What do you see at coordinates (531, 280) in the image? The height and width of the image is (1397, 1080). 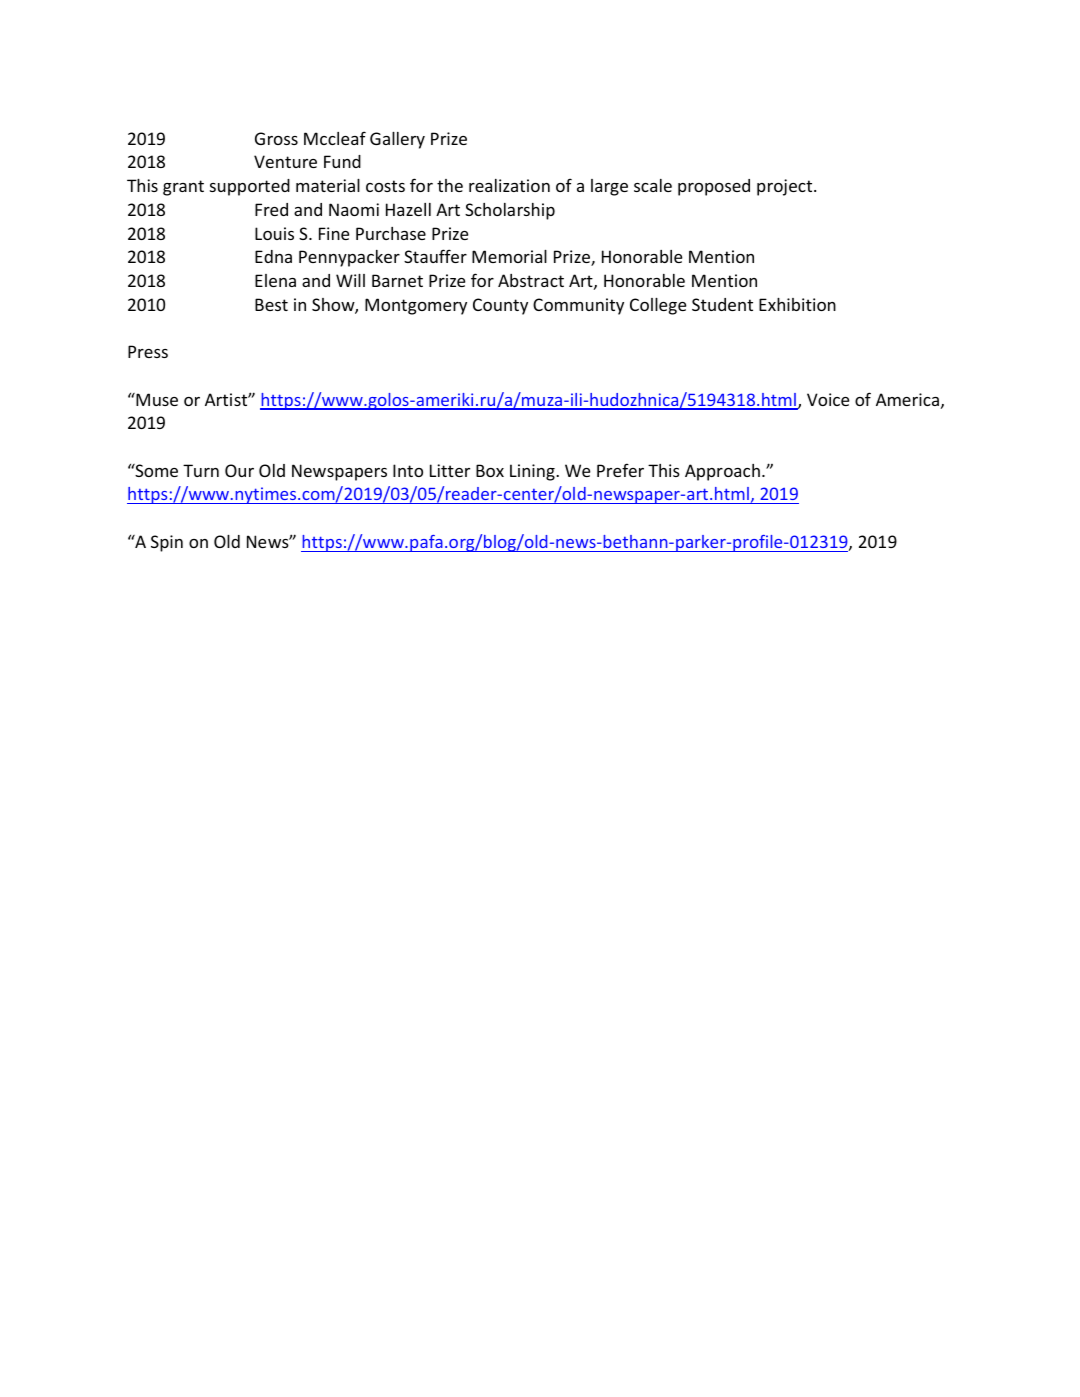 I see `Abstract` at bounding box center [531, 280].
